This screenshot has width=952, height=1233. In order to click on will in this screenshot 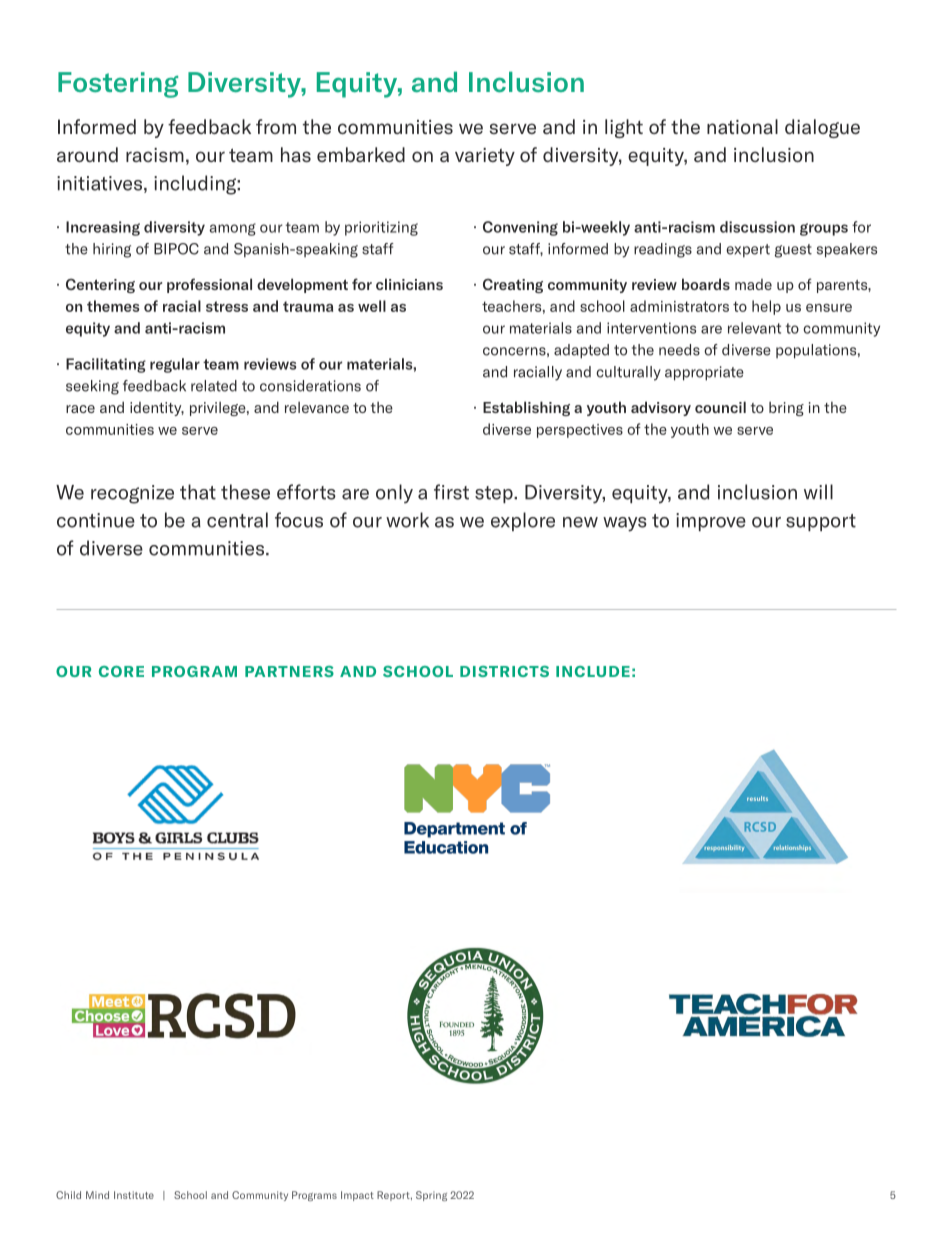, I will do `click(818, 492)`.
